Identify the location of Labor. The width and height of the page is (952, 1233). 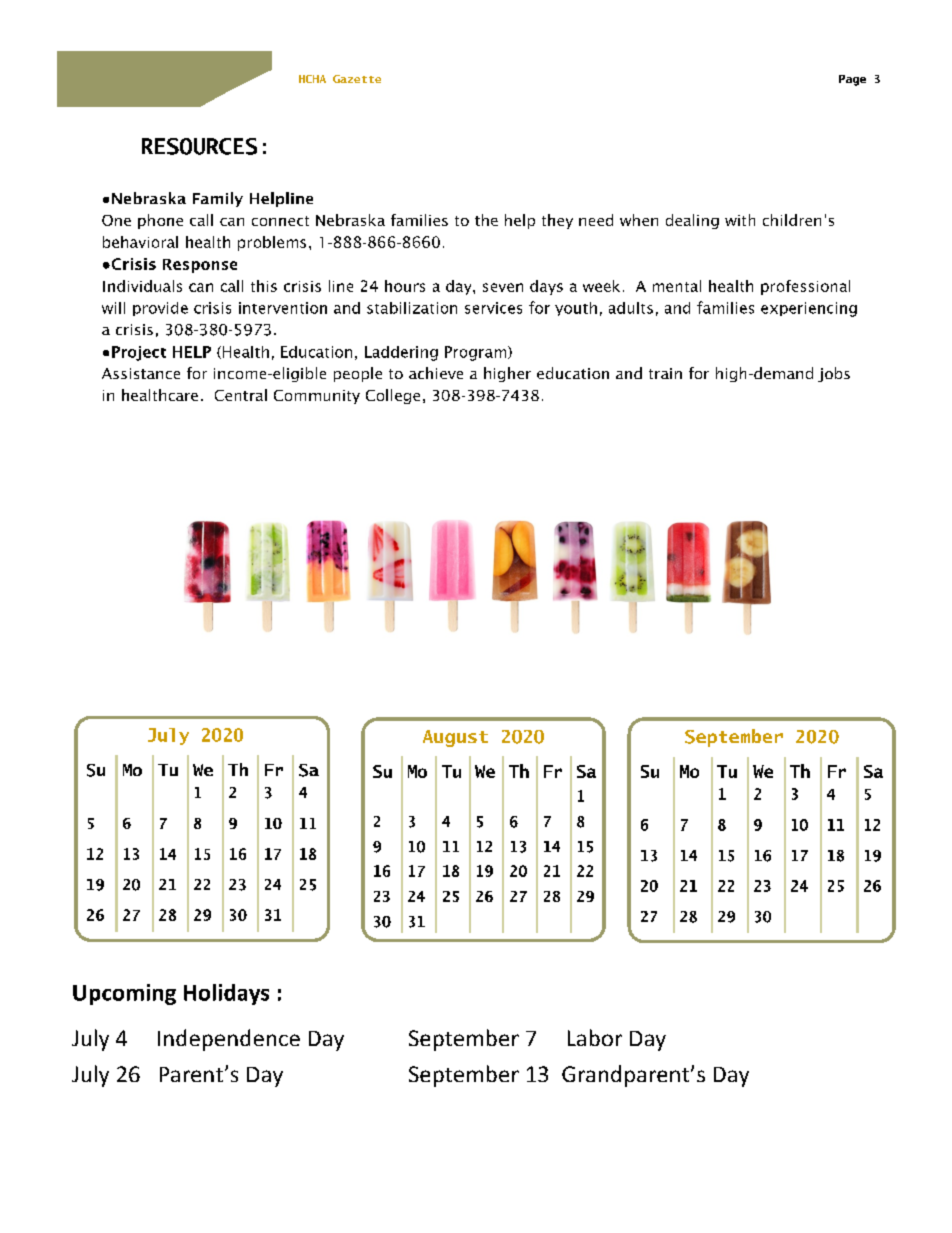
(595, 1037).
